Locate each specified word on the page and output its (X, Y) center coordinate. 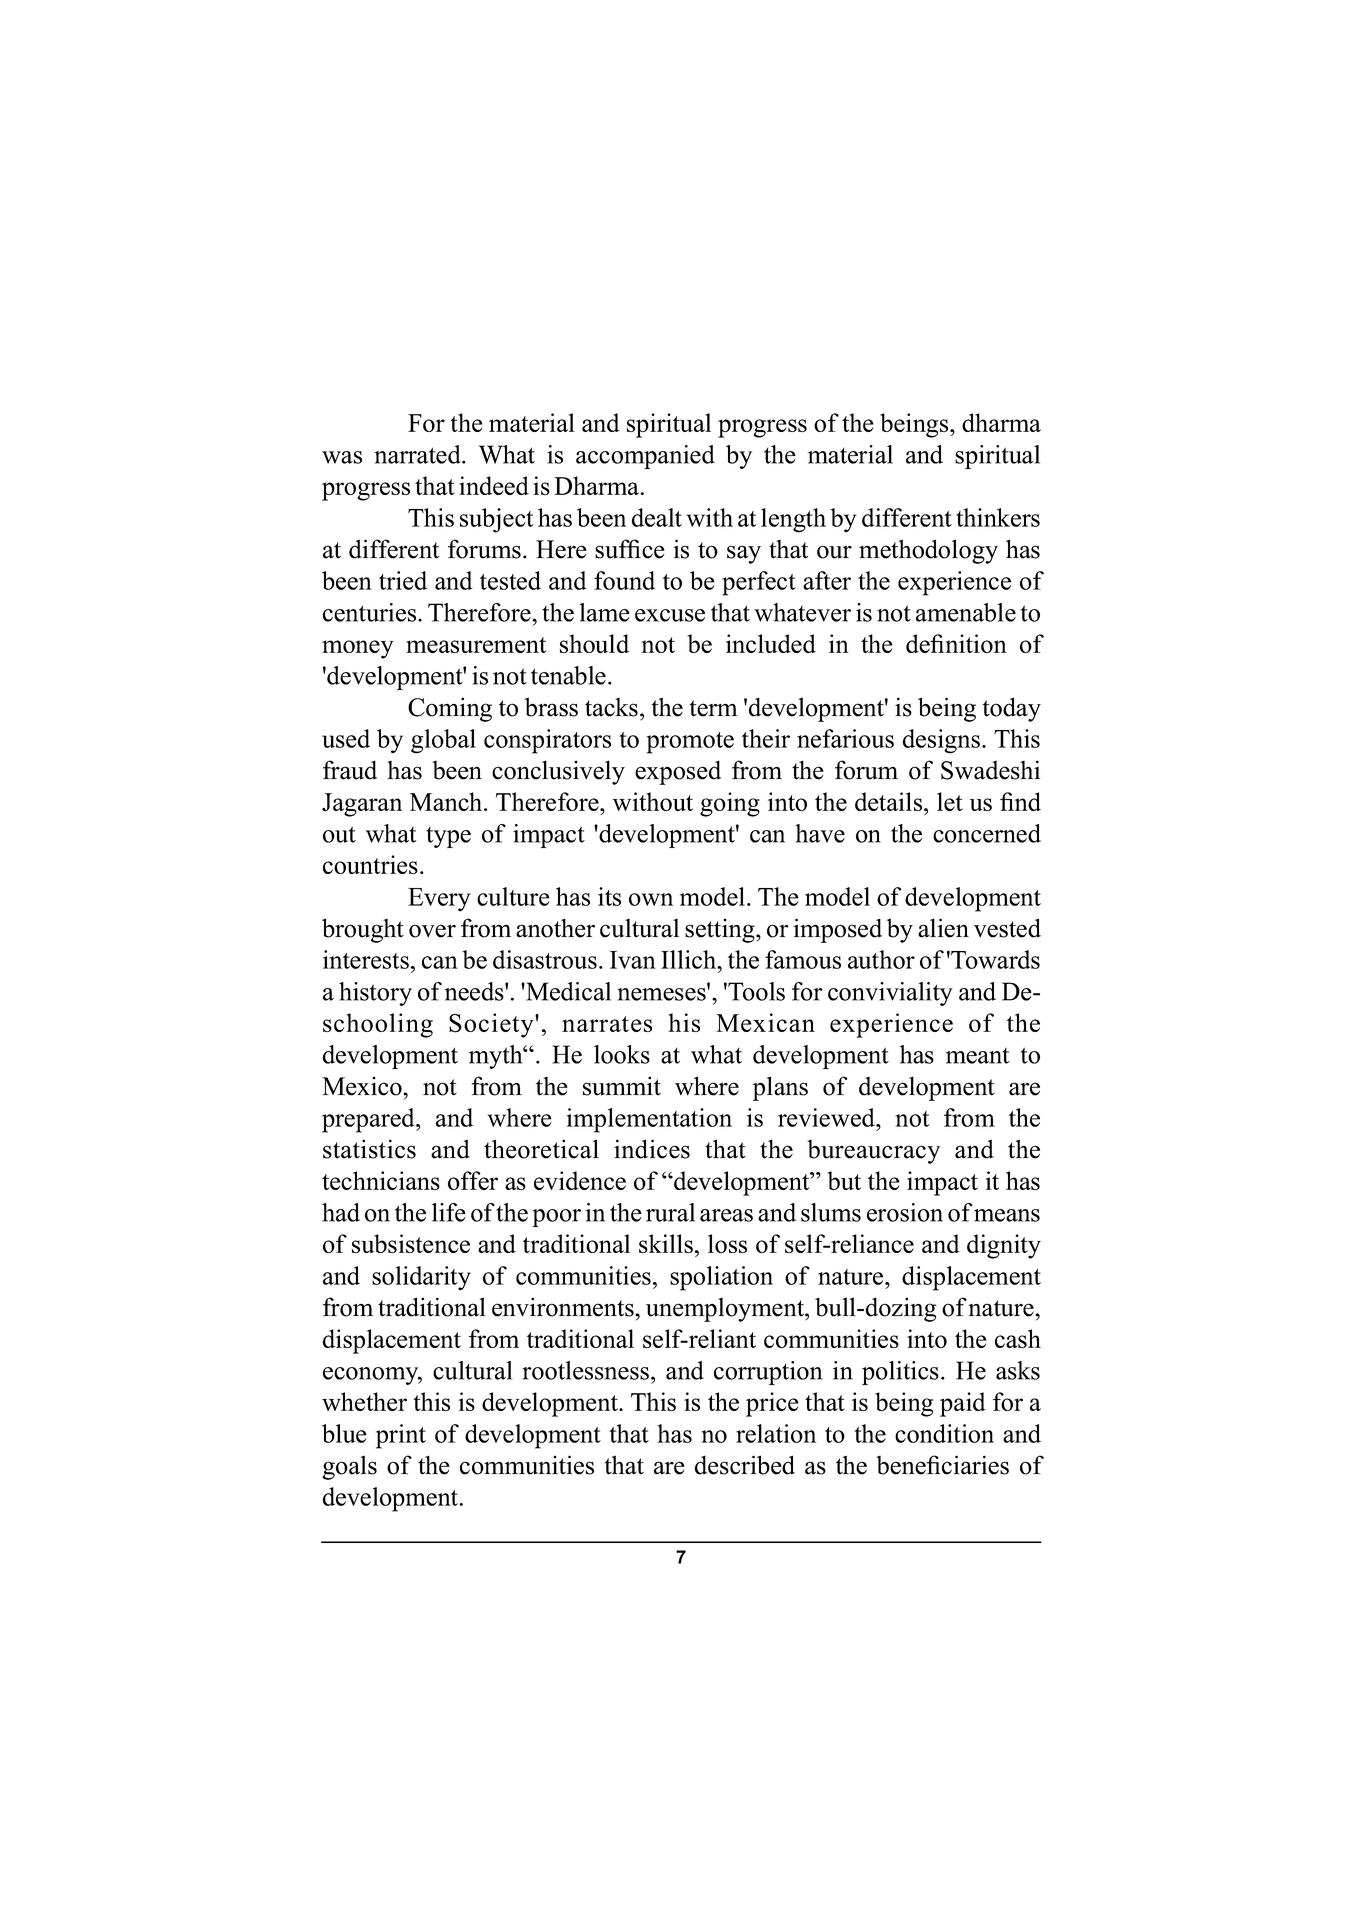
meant (977, 1056)
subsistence (411, 1243)
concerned (987, 833)
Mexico (363, 1086)
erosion (905, 1212)
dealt (657, 517)
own (651, 899)
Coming (450, 709)
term (714, 708)
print (401, 1436)
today (1012, 709)
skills (666, 1243)
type (448, 837)
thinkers (998, 517)
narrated (418, 454)
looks (622, 1054)
